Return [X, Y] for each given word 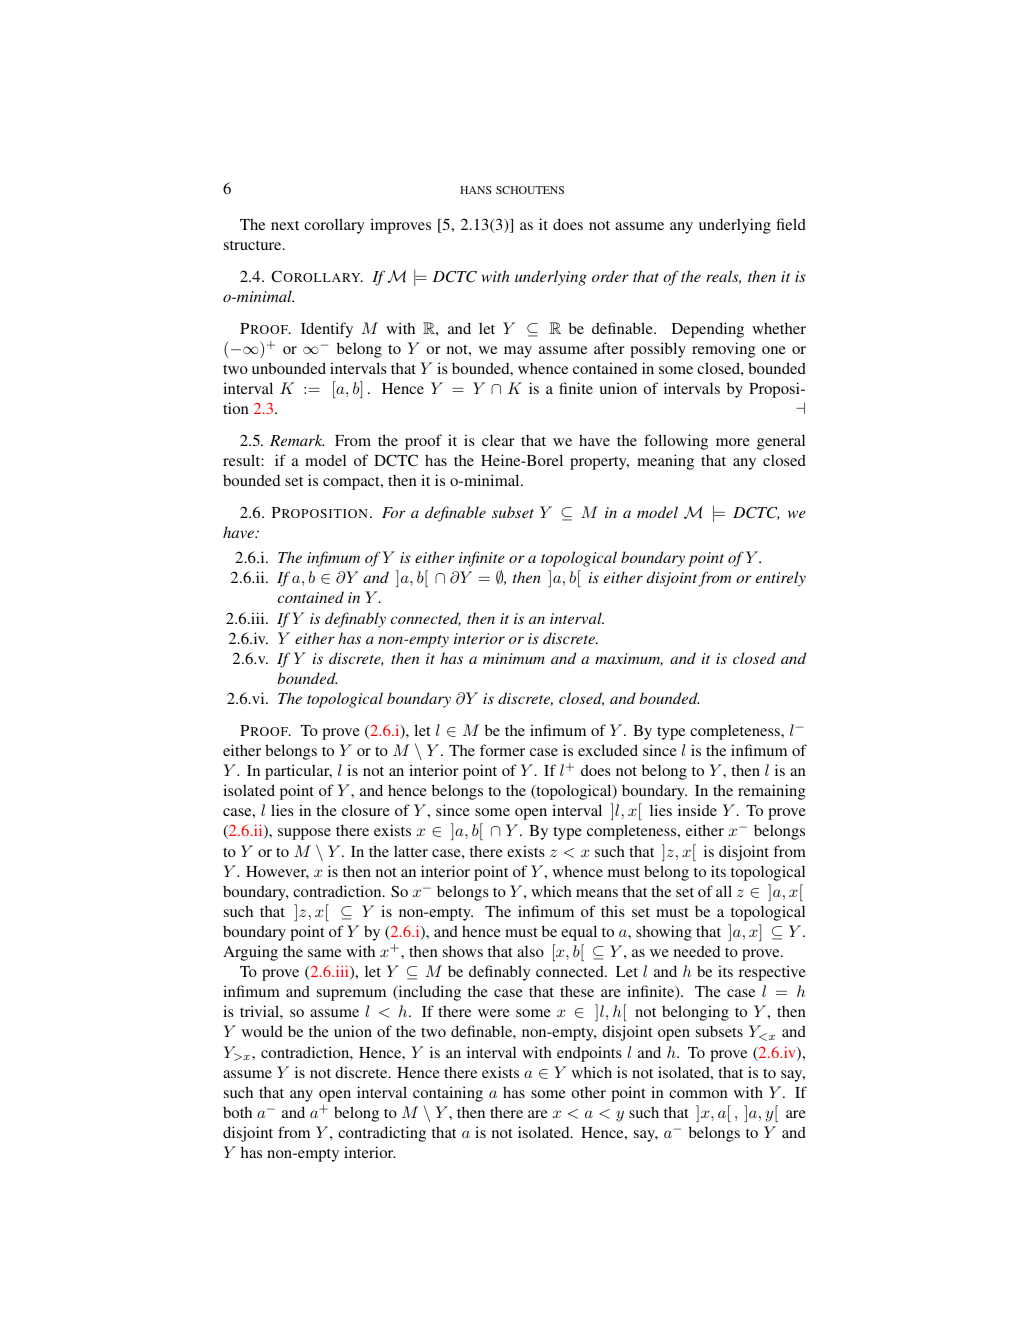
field [791, 224]
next [285, 225]
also [530, 951]
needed [697, 951]
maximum [629, 659]
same [324, 953]
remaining [771, 792]
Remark [297, 440]
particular [298, 772]
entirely [781, 579]
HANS [475, 190]
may [518, 352]
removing [723, 350]
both [237, 1112]
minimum [514, 658]
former [502, 750]
